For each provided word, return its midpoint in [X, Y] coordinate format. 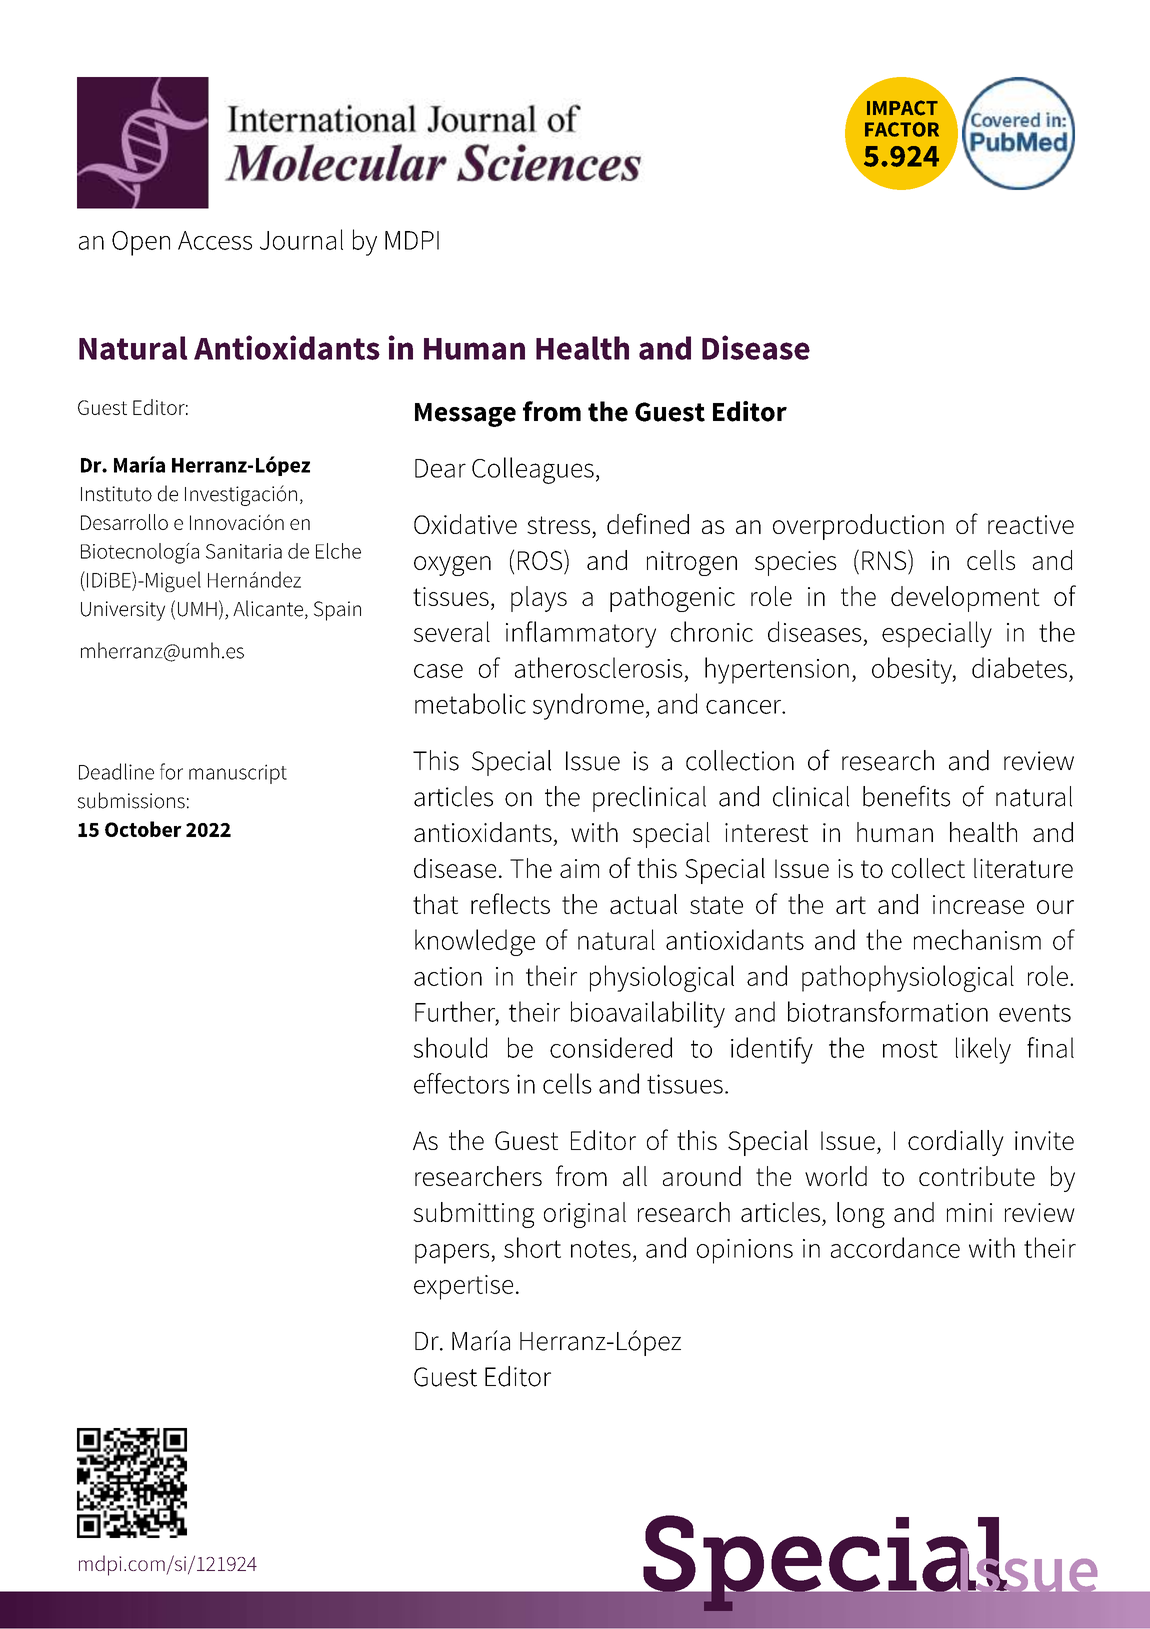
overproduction [858, 527]
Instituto [116, 494]
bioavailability [648, 1014]
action [448, 976]
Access [215, 240]
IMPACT [902, 108]
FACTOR [902, 129]
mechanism [977, 939]
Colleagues [533, 470]
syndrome [588, 706]
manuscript [238, 774]
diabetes [1019, 667]
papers [453, 1254]
